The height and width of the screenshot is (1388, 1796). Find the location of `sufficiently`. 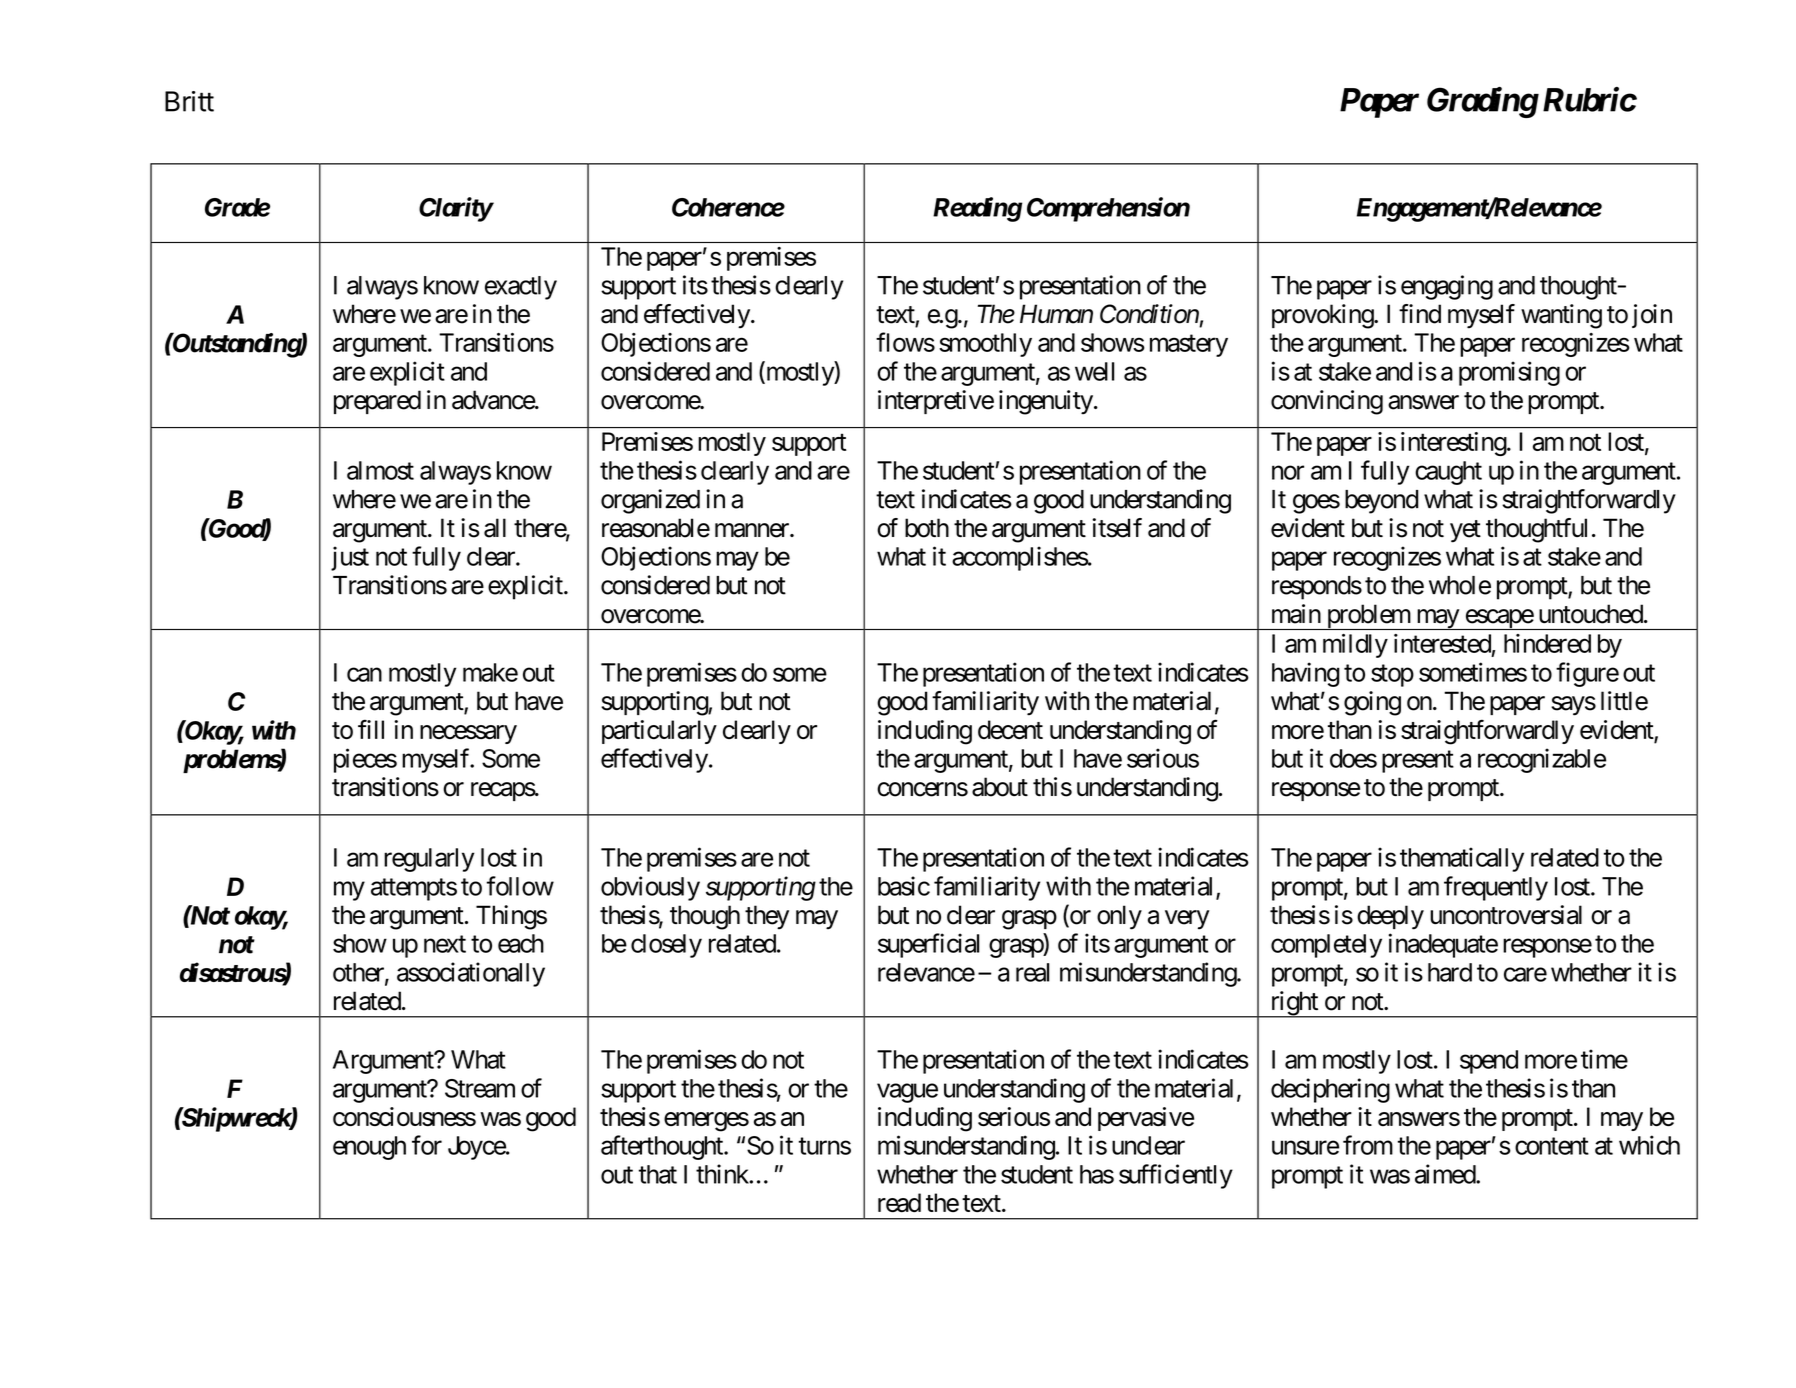

sufficiently is located at coordinates (1176, 1176).
